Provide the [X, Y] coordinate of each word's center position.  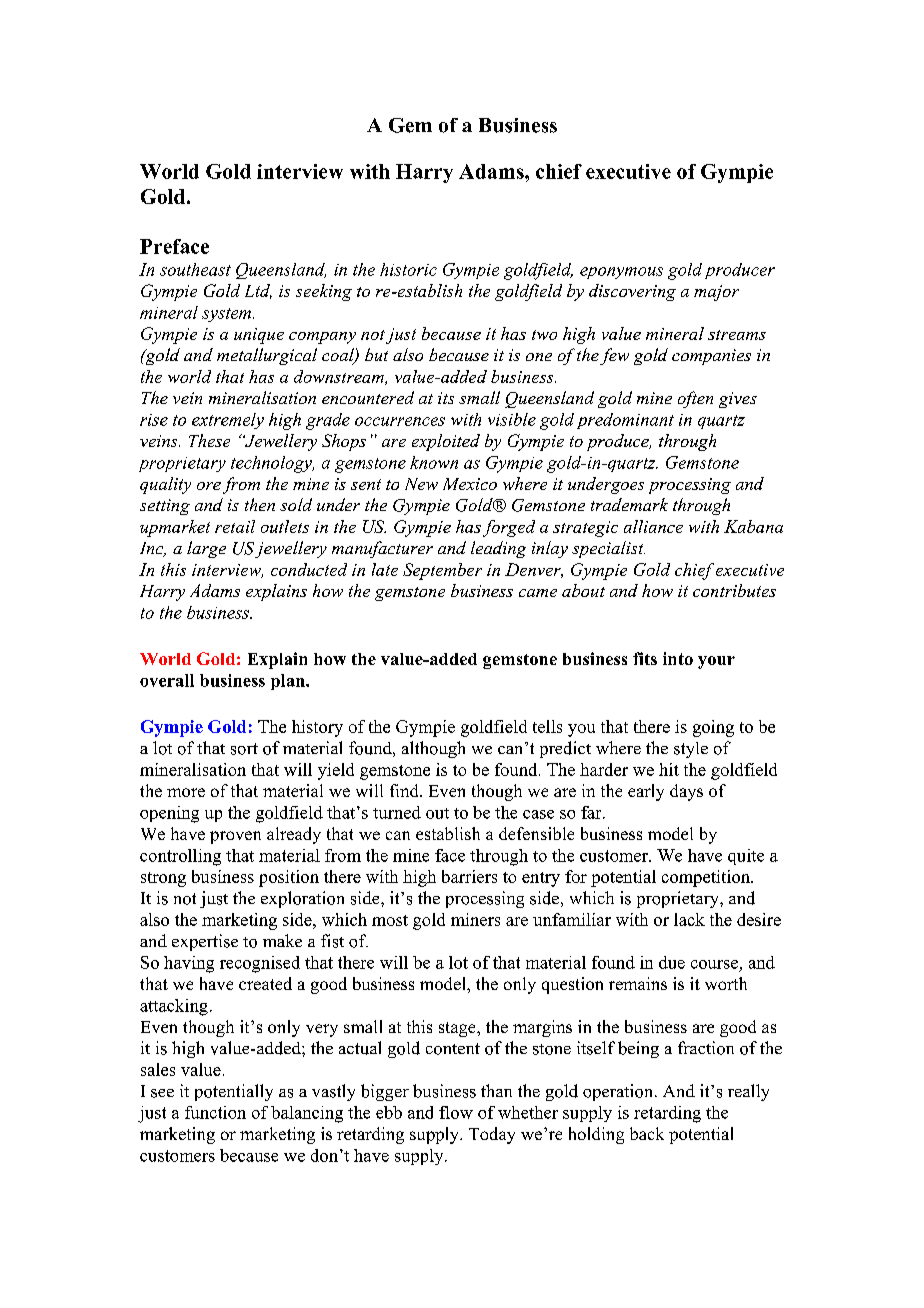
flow [456, 1112]
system [228, 315]
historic [408, 269]
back [647, 1133]
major [716, 293]
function [215, 1112]
